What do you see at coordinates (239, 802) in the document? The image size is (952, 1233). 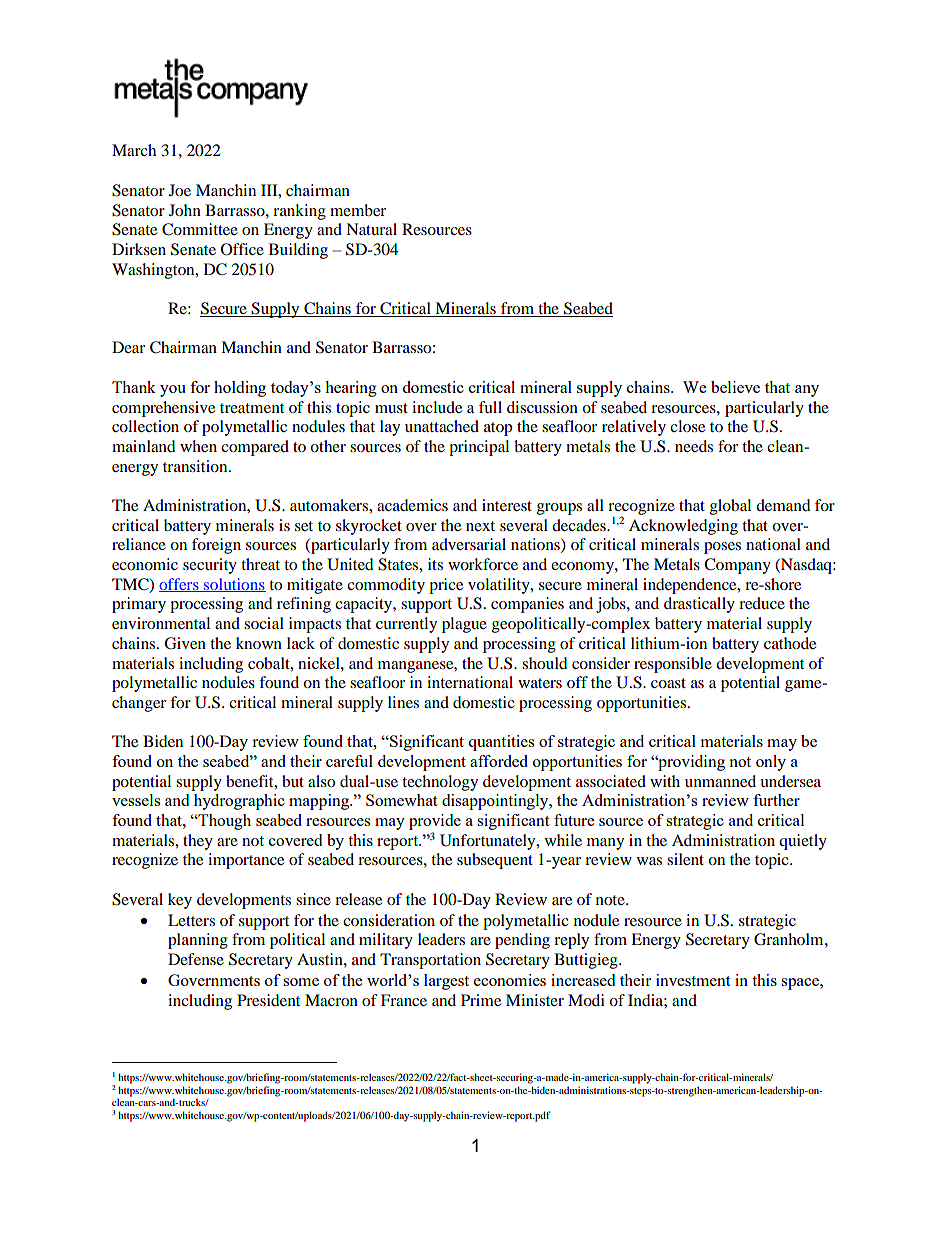 I see `hydrographic` at bounding box center [239, 802].
